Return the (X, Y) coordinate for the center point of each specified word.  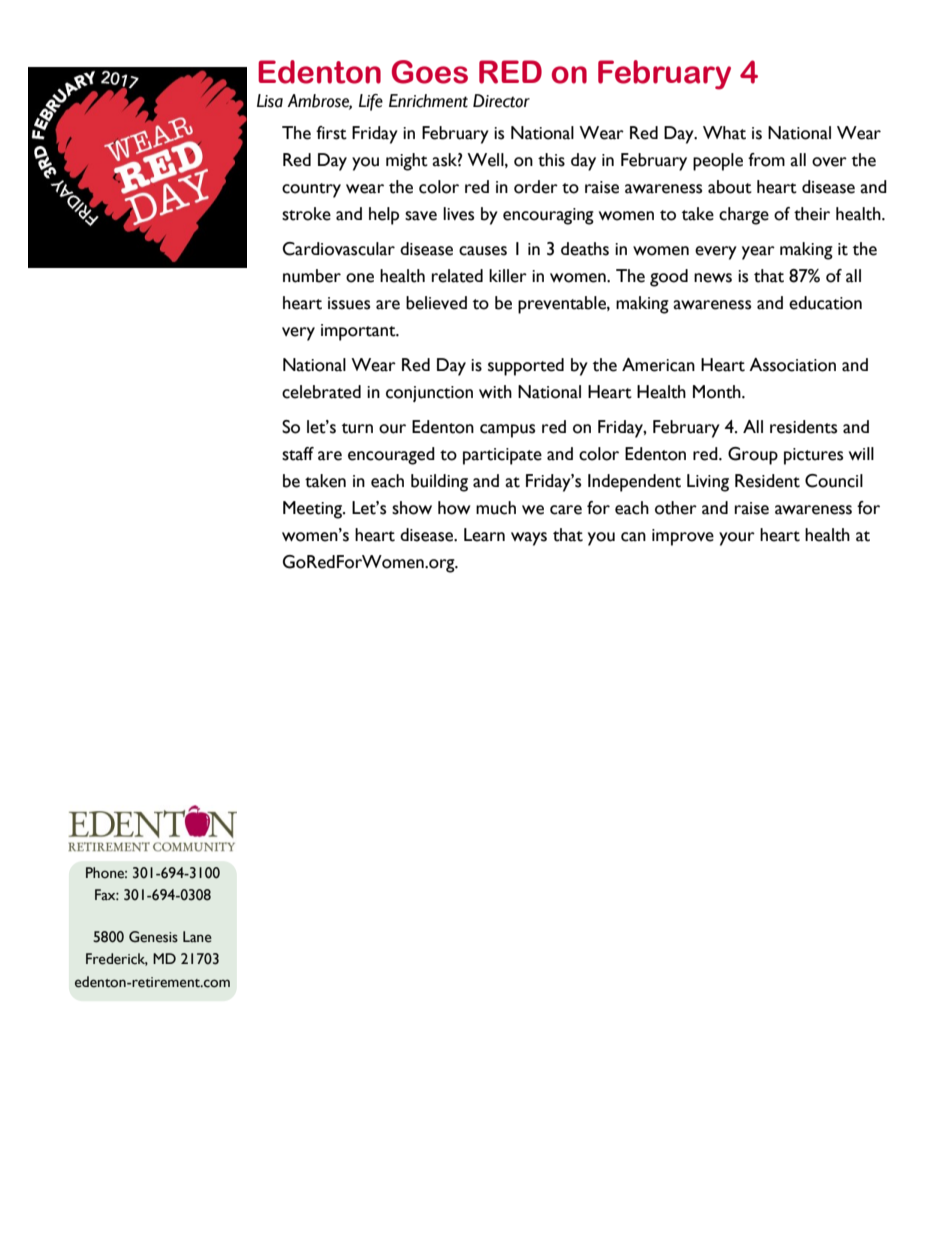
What (724, 133)
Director (501, 101)
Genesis (153, 937)
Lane (197, 937)
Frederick (117, 959)
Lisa (270, 101)
